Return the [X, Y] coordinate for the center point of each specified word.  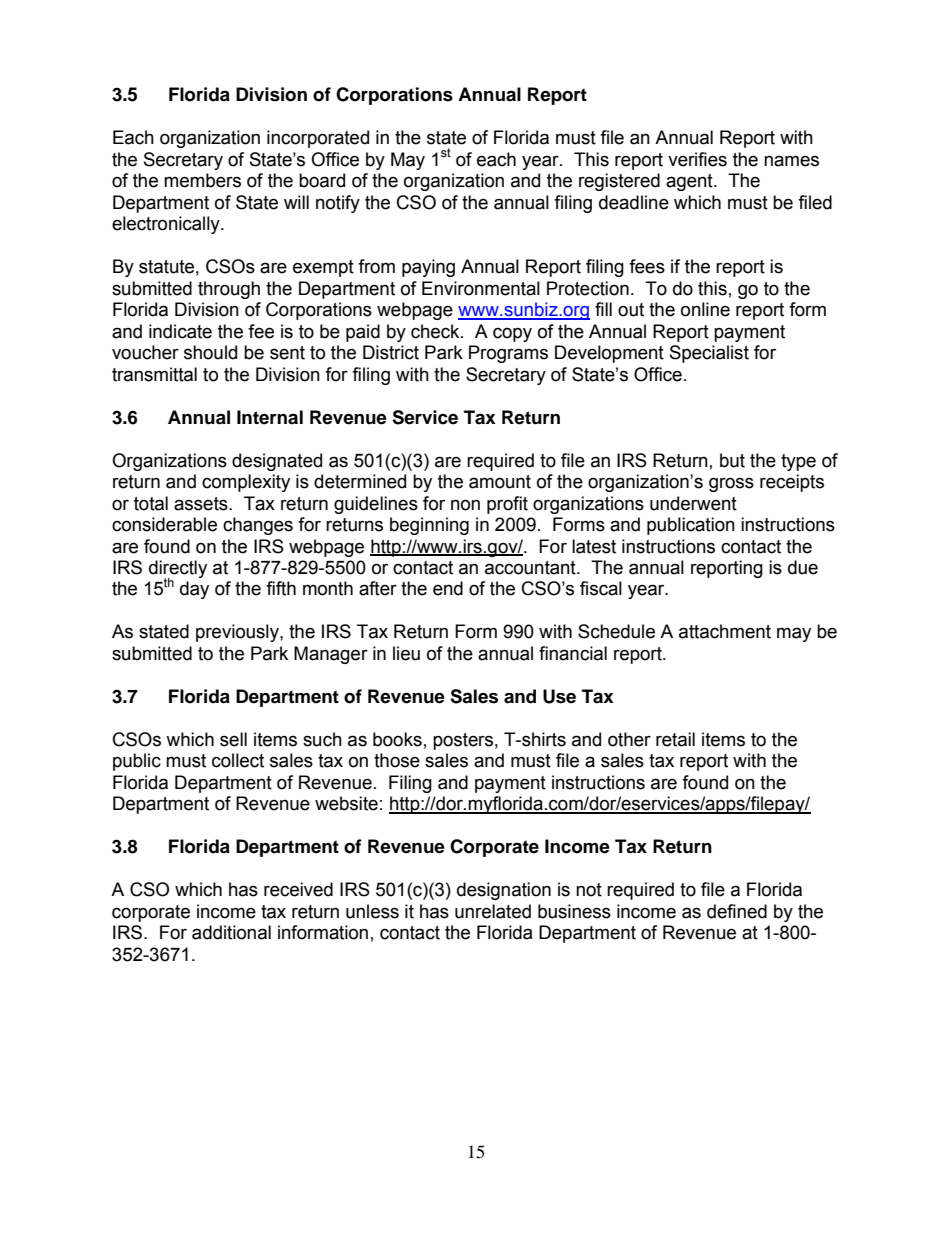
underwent [693, 503]
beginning [429, 526]
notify [338, 204]
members [202, 180]
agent [690, 182]
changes [258, 526]
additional [231, 932]
